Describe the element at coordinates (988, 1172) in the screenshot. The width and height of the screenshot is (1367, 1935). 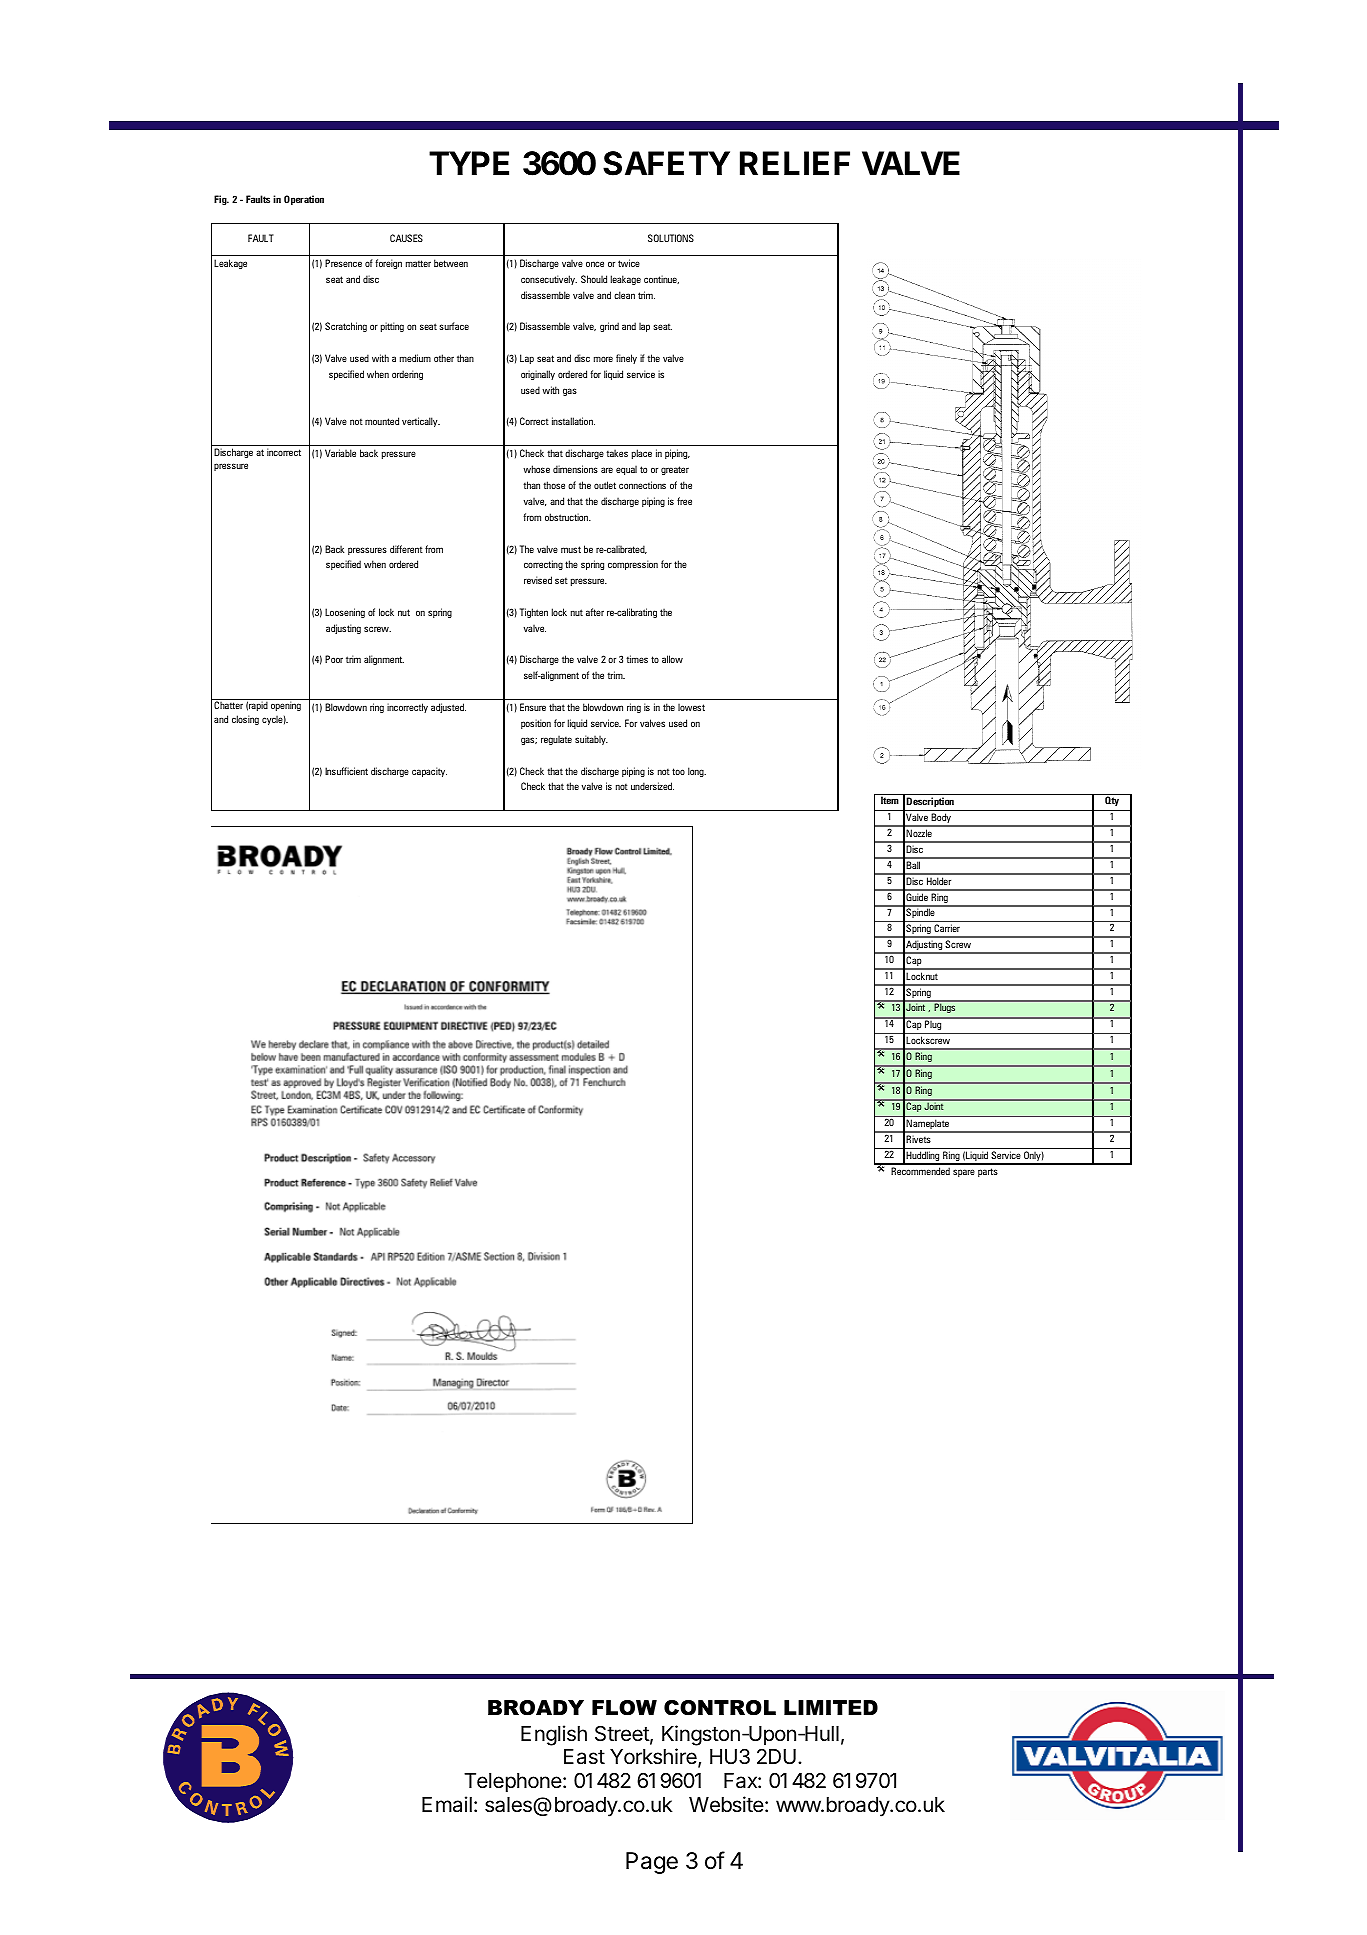
I see `parts` at that location.
